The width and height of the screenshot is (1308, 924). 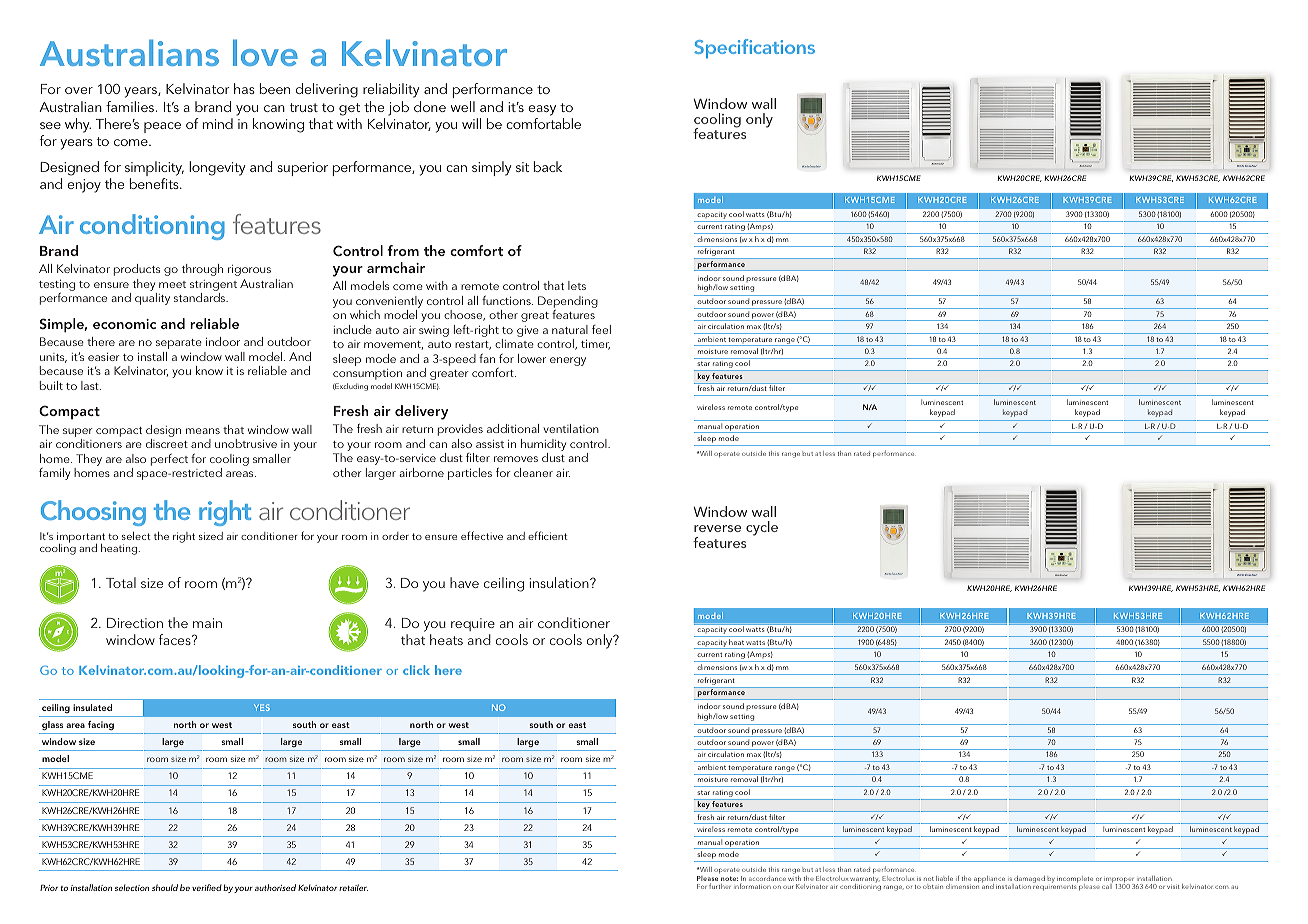 What do you see at coordinates (560, 582) in the screenshot?
I see `insulation` at bounding box center [560, 582].
